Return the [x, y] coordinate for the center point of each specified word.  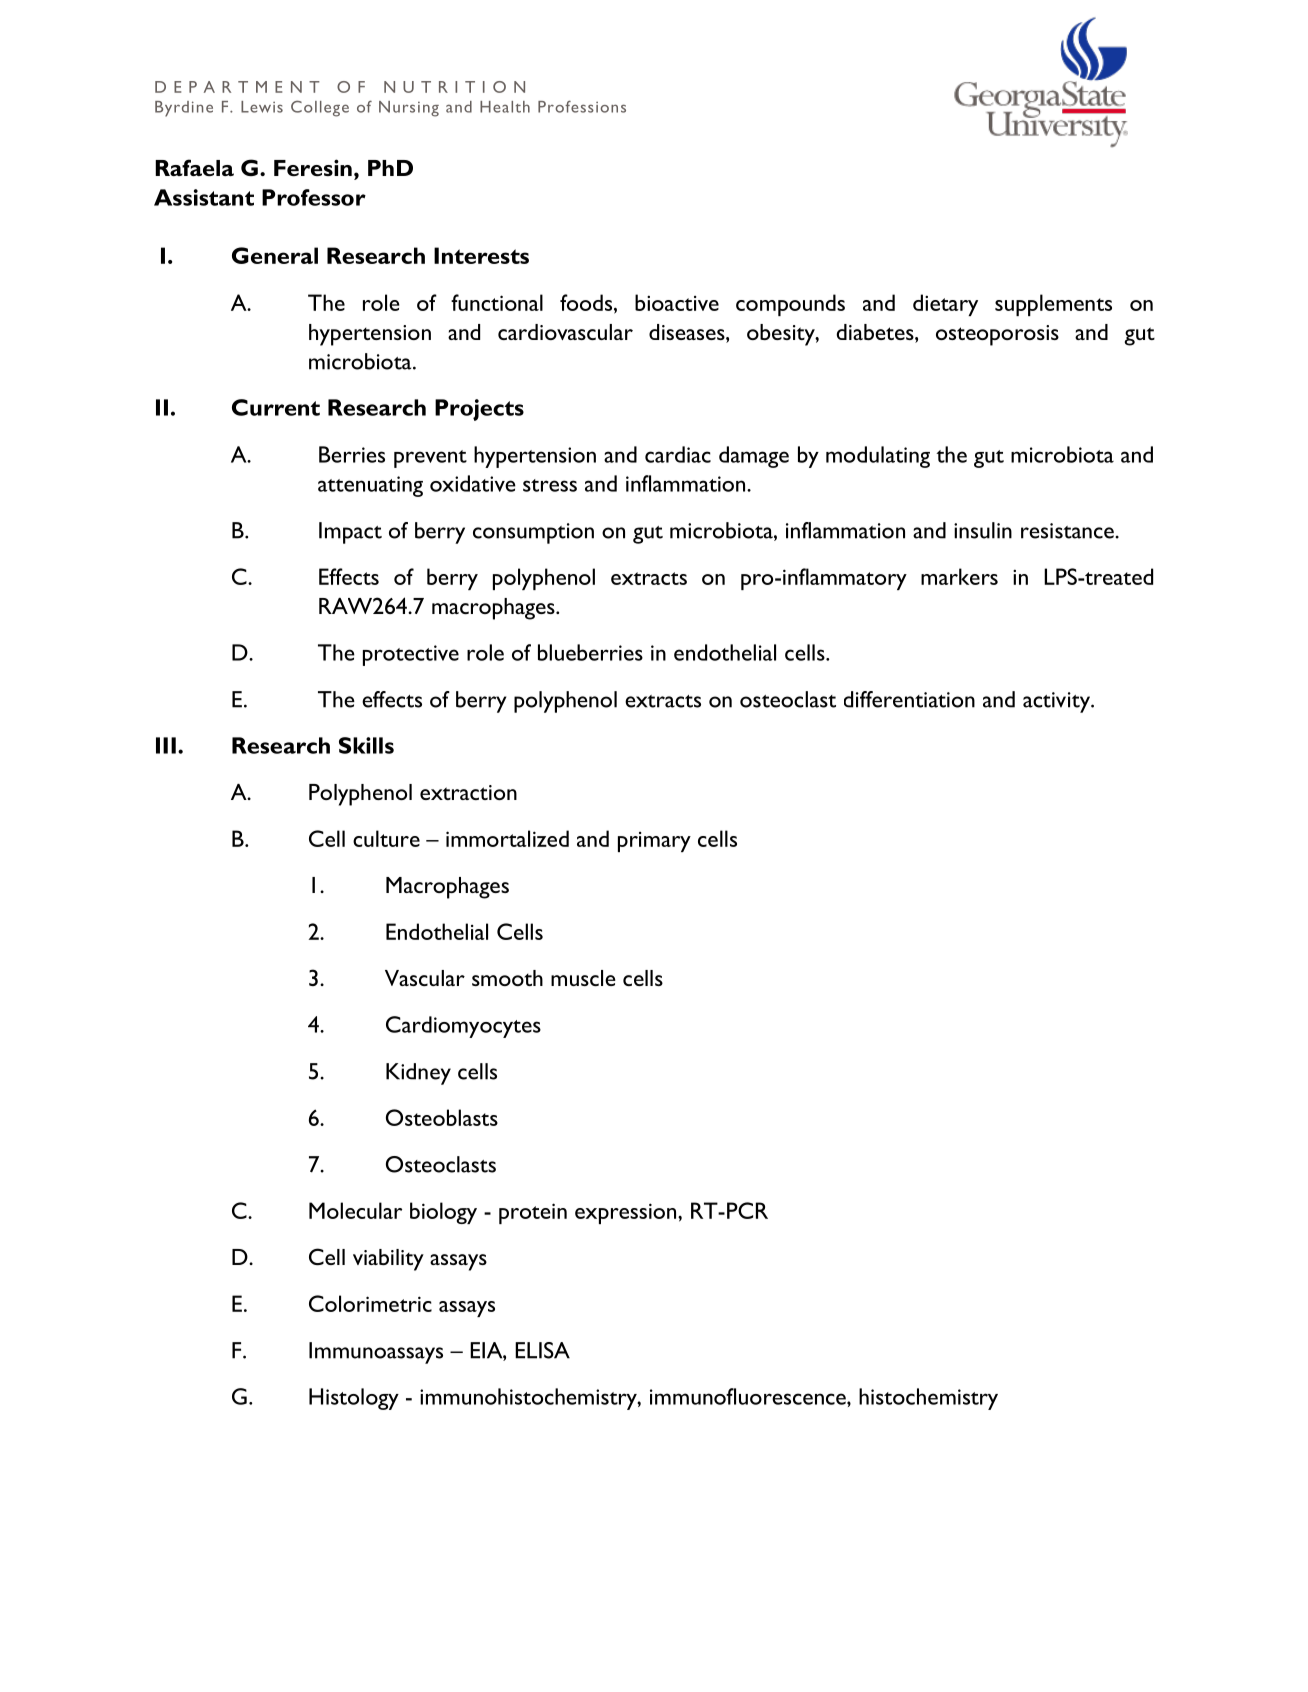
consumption [533, 533]
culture [386, 838]
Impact [350, 533]
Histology [354, 1399]
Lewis [262, 107]
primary [654, 842]
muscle [583, 978]
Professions [582, 106]
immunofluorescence [749, 1396]
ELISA [542, 1350]
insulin [983, 530]
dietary [945, 305]
